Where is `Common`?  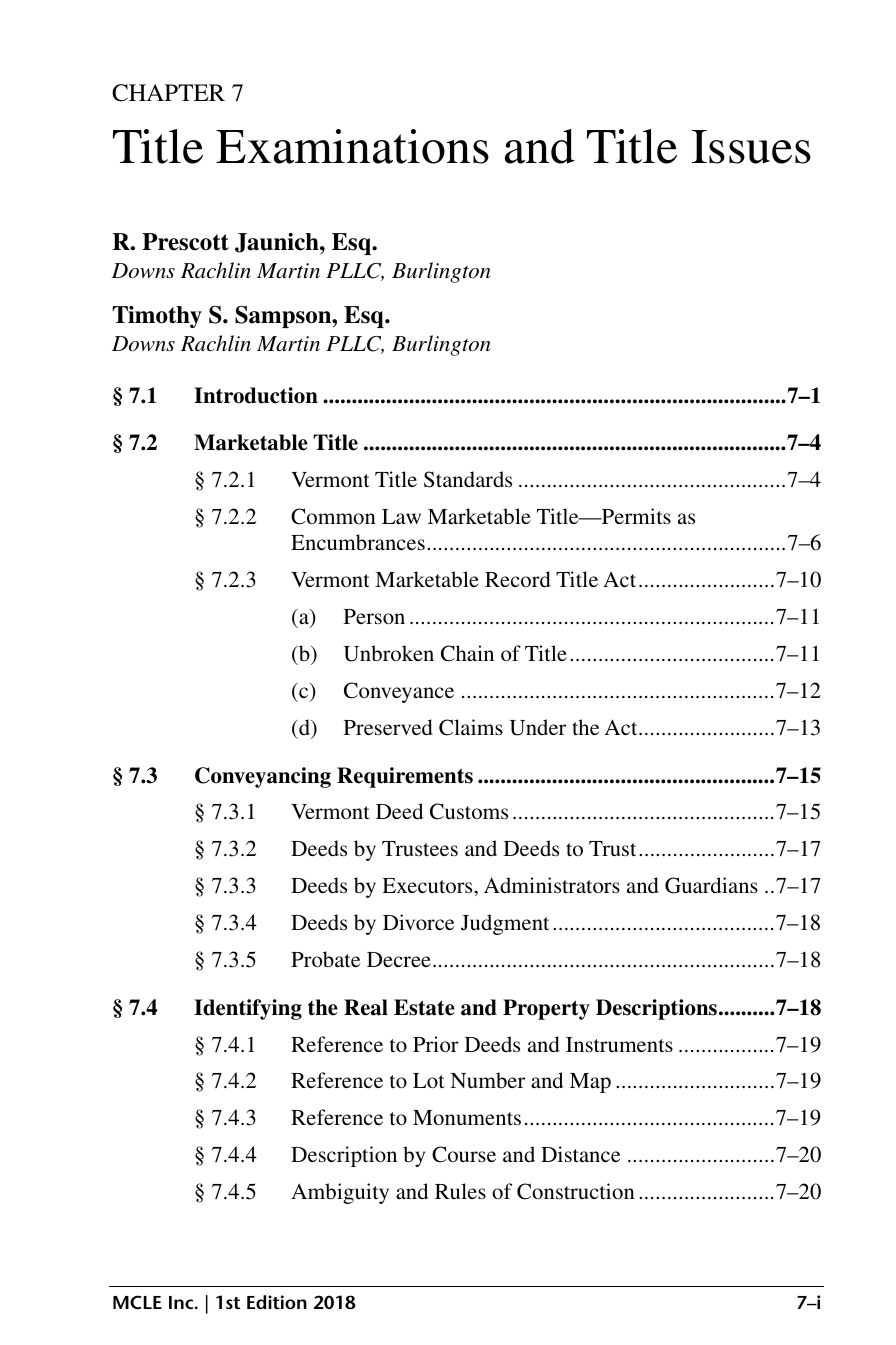 Common is located at coordinates (333, 516).
